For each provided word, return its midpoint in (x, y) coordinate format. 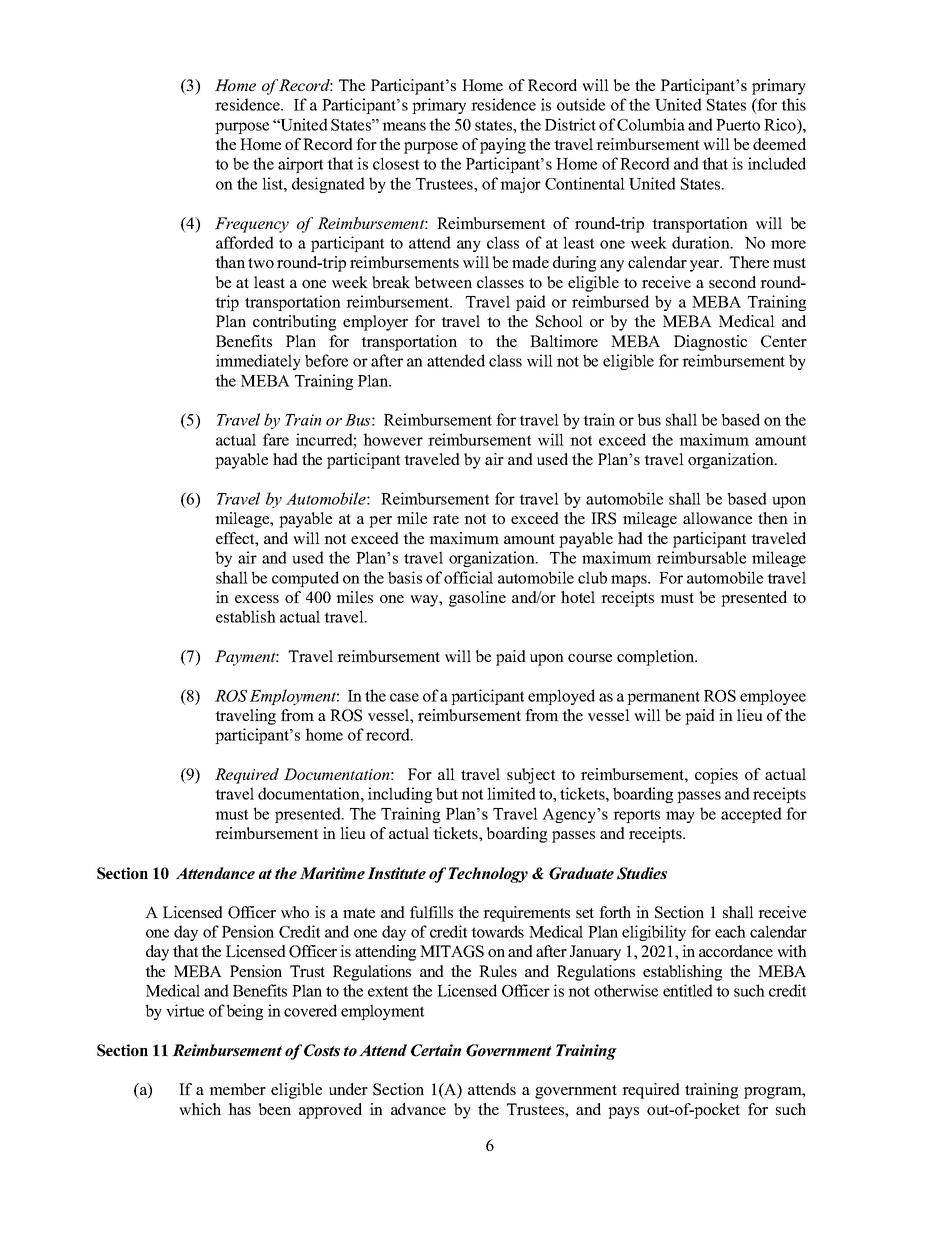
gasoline (477, 599)
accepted (751, 815)
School (559, 321)
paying (503, 146)
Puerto (738, 125)
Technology (488, 875)
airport (300, 165)
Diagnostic (710, 343)
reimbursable (701, 557)
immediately (258, 362)
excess (257, 599)
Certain (436, 1050)
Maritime (332, 873)
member (237, 1089)
